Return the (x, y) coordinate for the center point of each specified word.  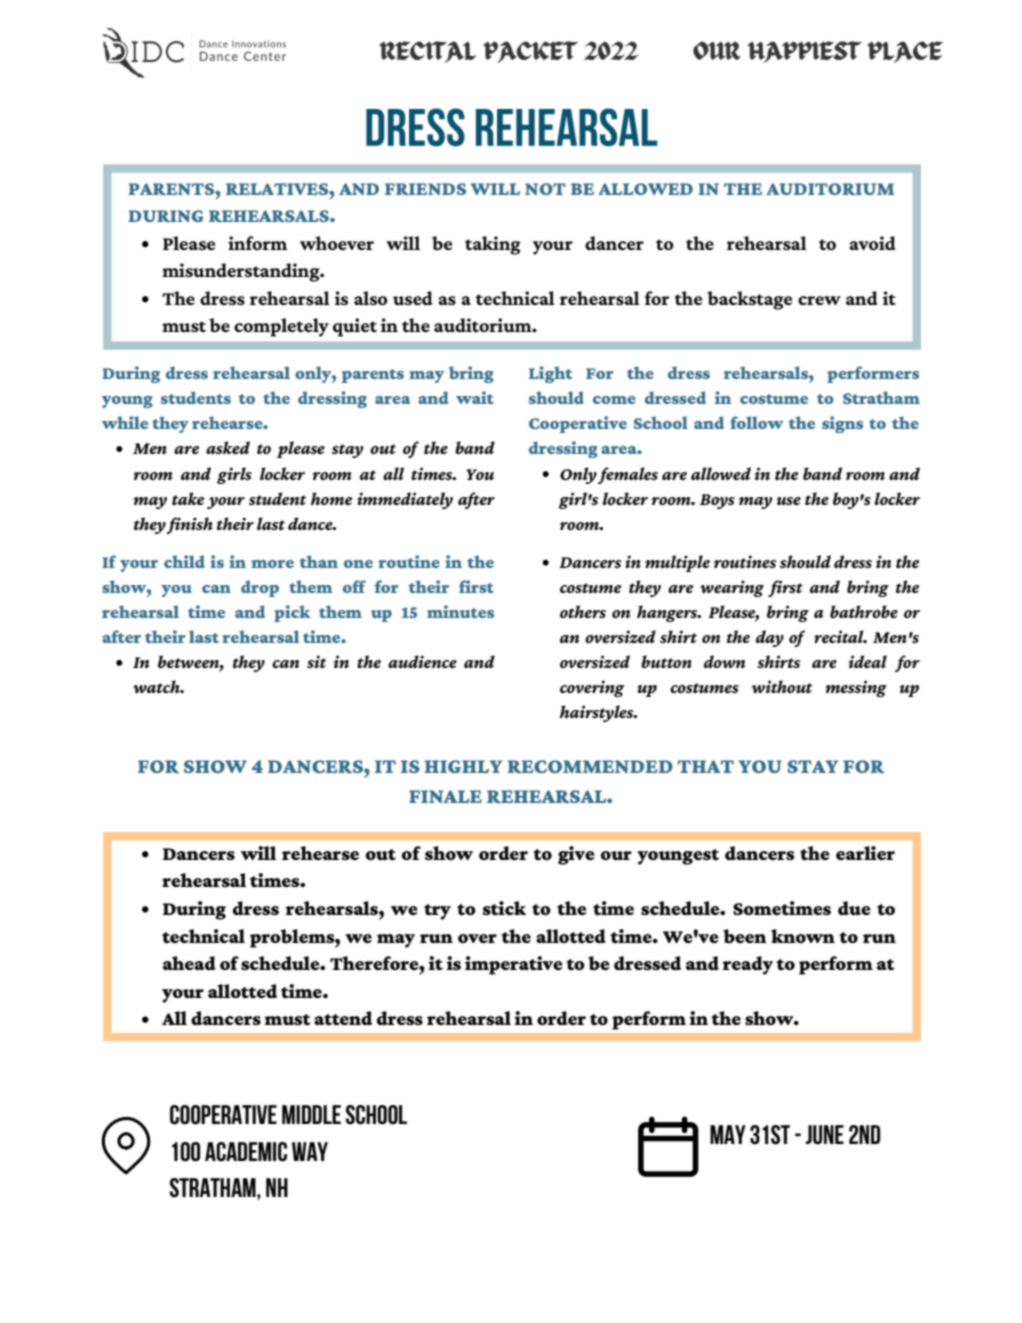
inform (257, 243)
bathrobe (864, 611)
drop (260, 588)
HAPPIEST (804, 52)
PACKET (530, 52)
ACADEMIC (246, 1152)
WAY (310, 1151)
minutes (460, 611)
